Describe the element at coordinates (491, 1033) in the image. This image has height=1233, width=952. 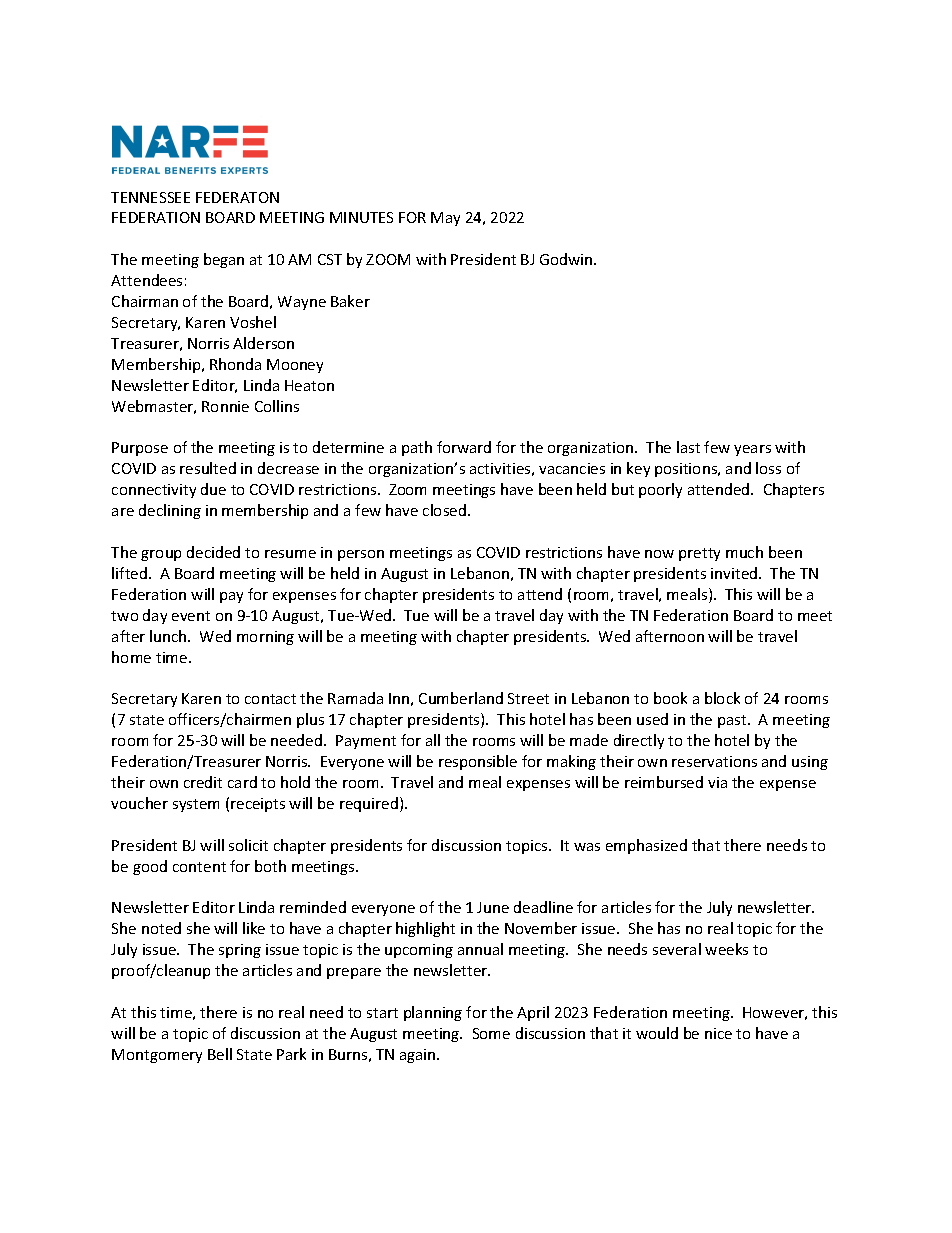
I see `Some` at that location.
